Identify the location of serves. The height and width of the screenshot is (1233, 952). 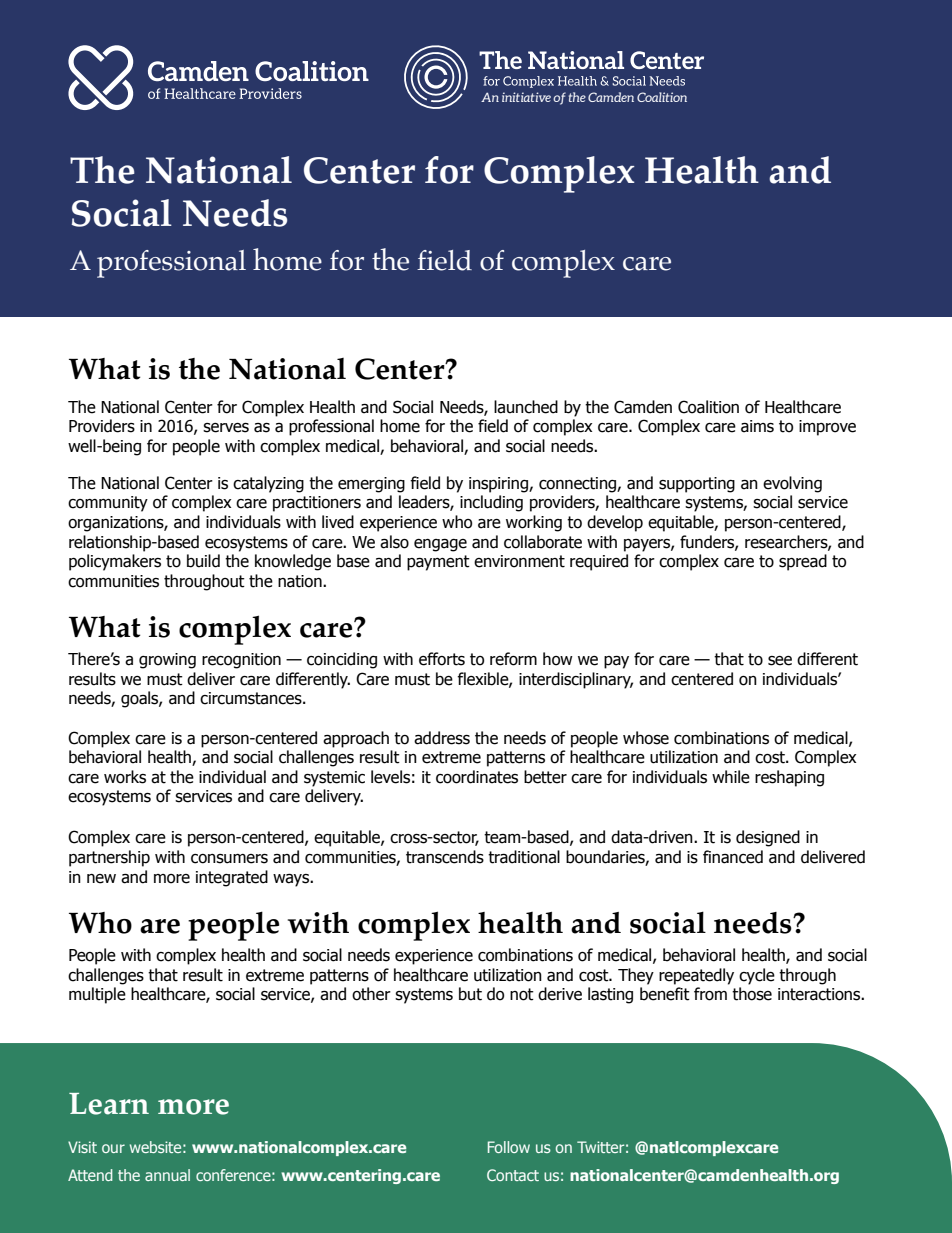
(226, 428).
